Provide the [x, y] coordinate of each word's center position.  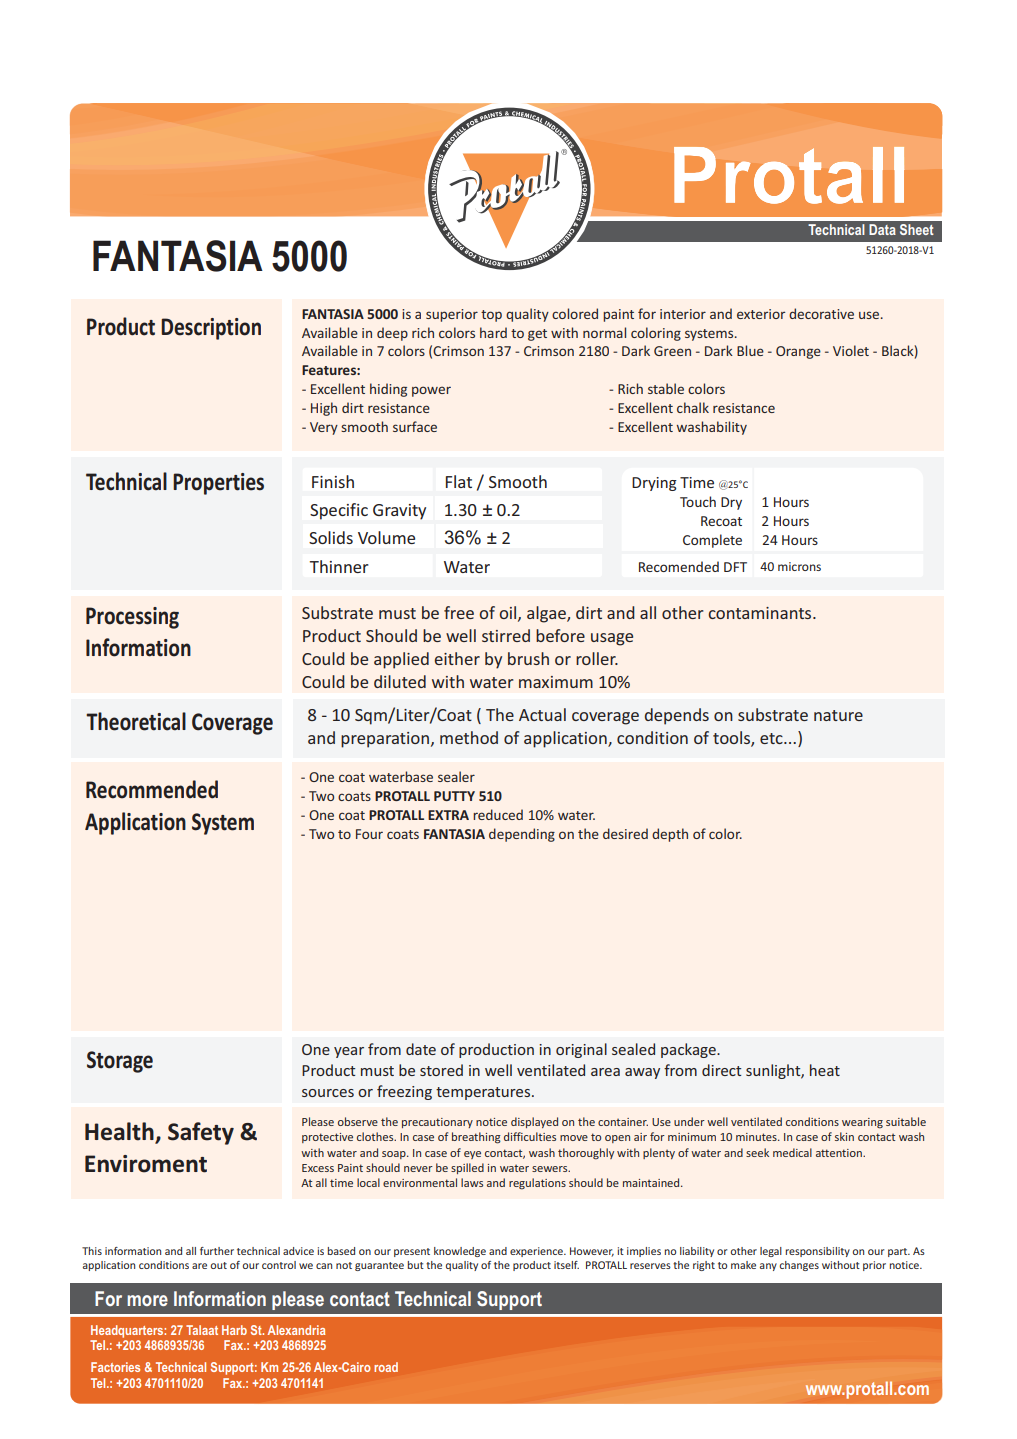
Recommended [152, 789]
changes [799, 1266]
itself [566, 1265]
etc [772, 738]
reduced [498, 814]
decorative [821, 313]
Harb [234, 1330]
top [491, 316]
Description [211, 329]
